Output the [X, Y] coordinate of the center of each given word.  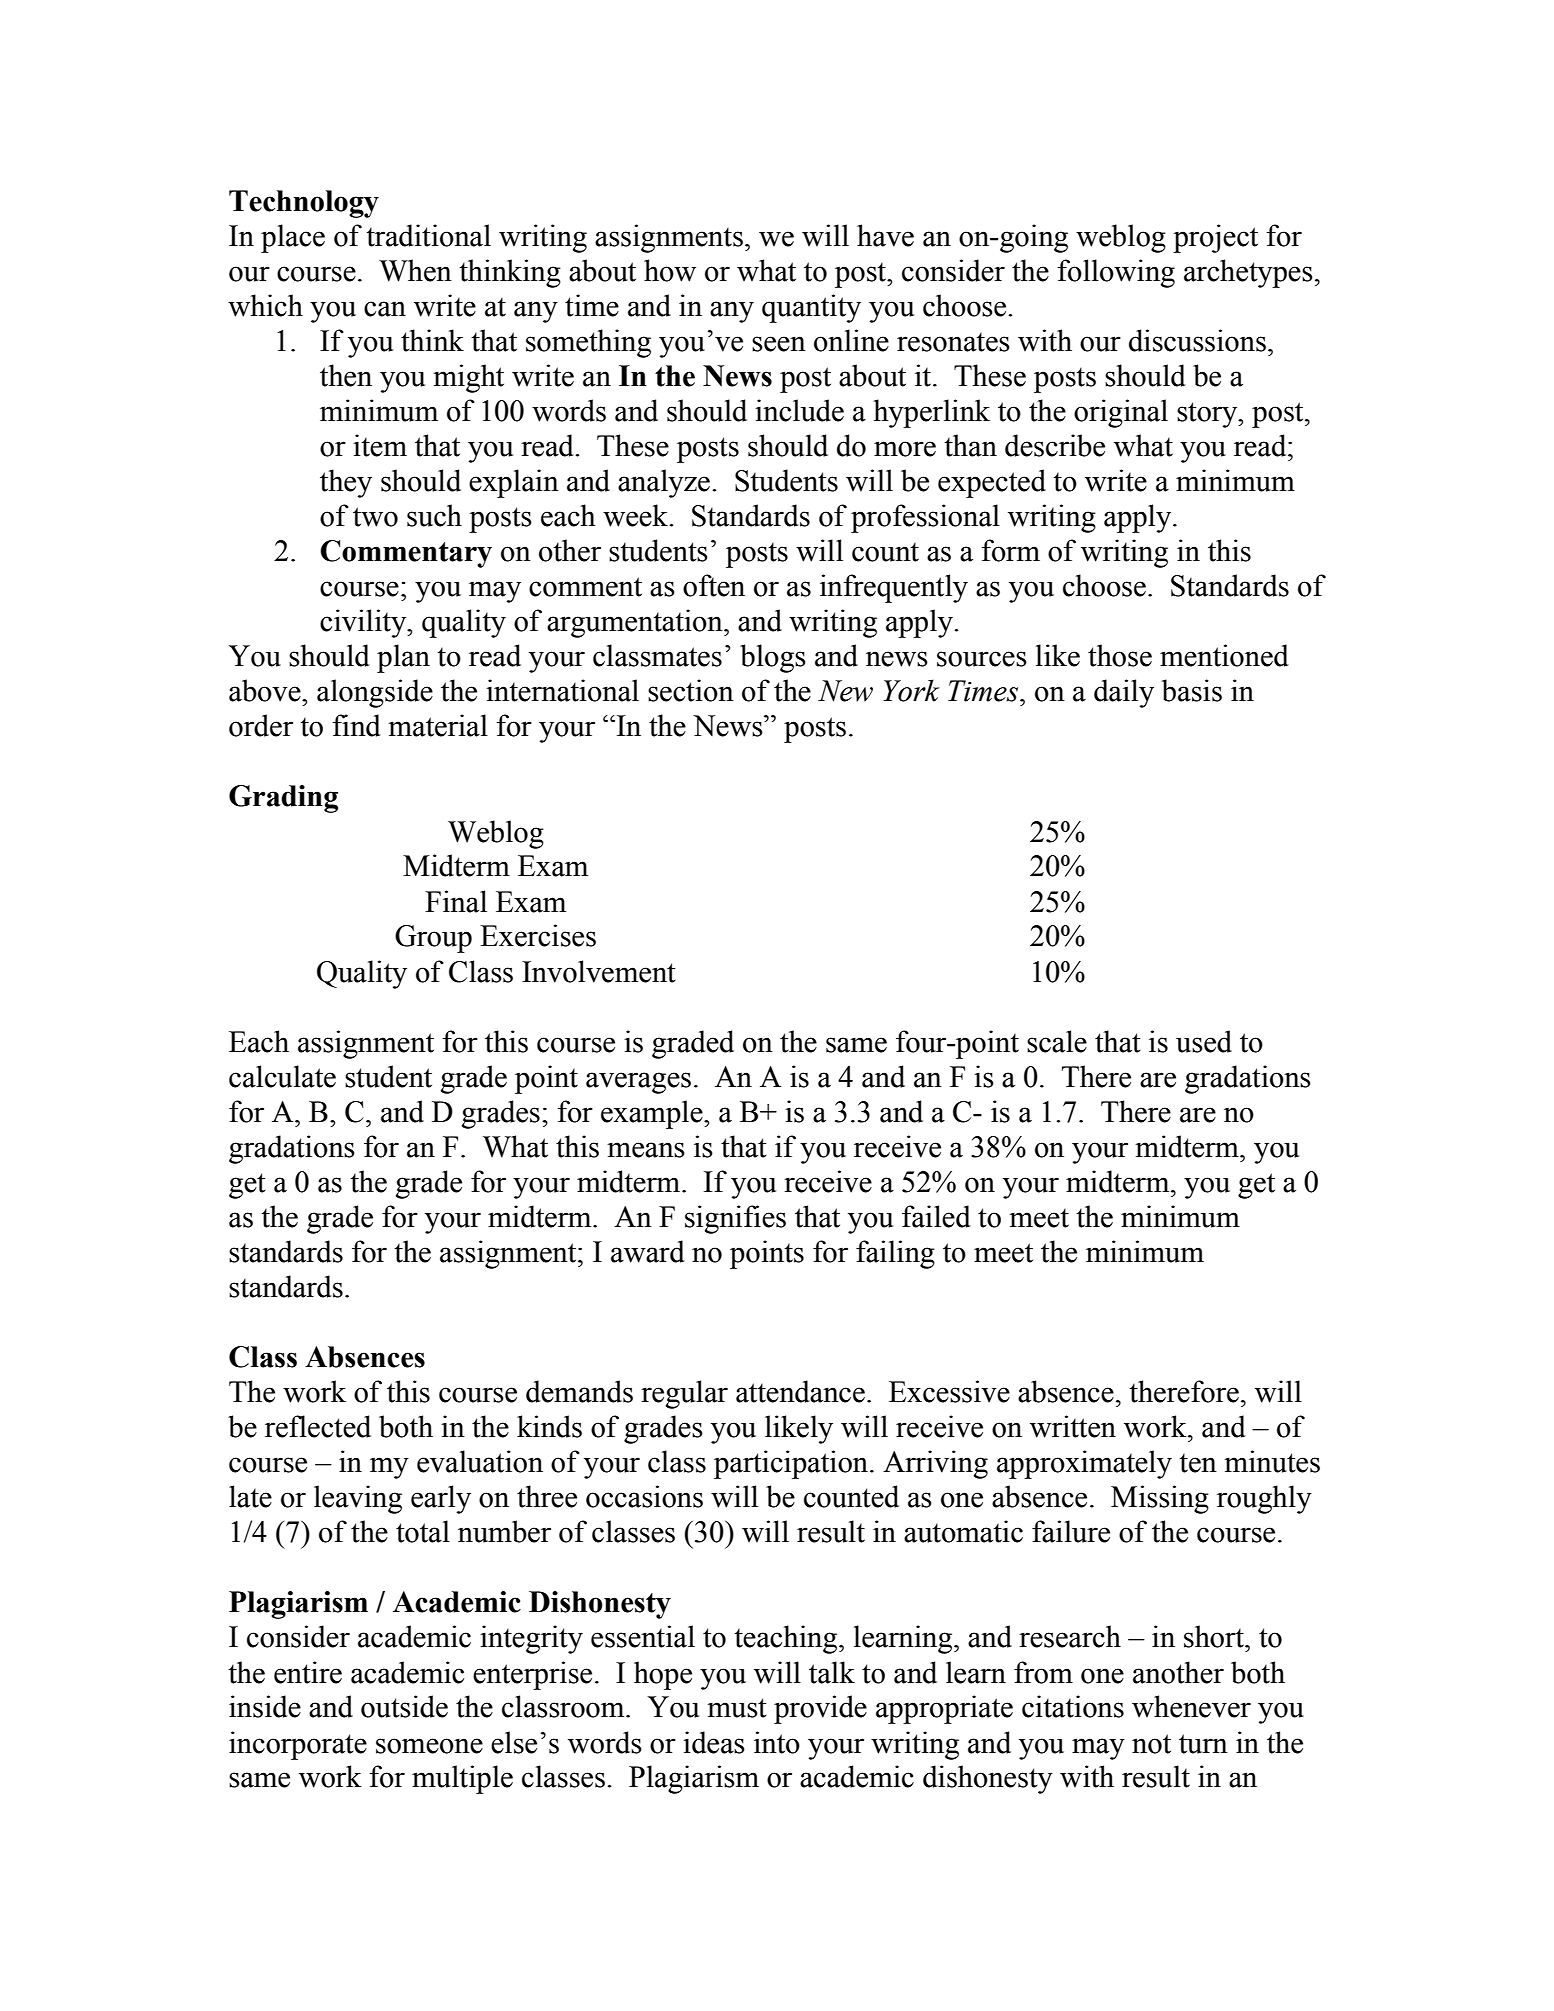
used [1204, 1041]
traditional [428, 235]
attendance [800, 1391]
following [1116, 273]
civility [364, 623]
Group [433, 939]
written [1073, 1426]
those [1120, 655]
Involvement [599, 971]
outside [404, 1706]
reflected [318, 1426]
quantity [811, 308]
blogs [773, 658]
